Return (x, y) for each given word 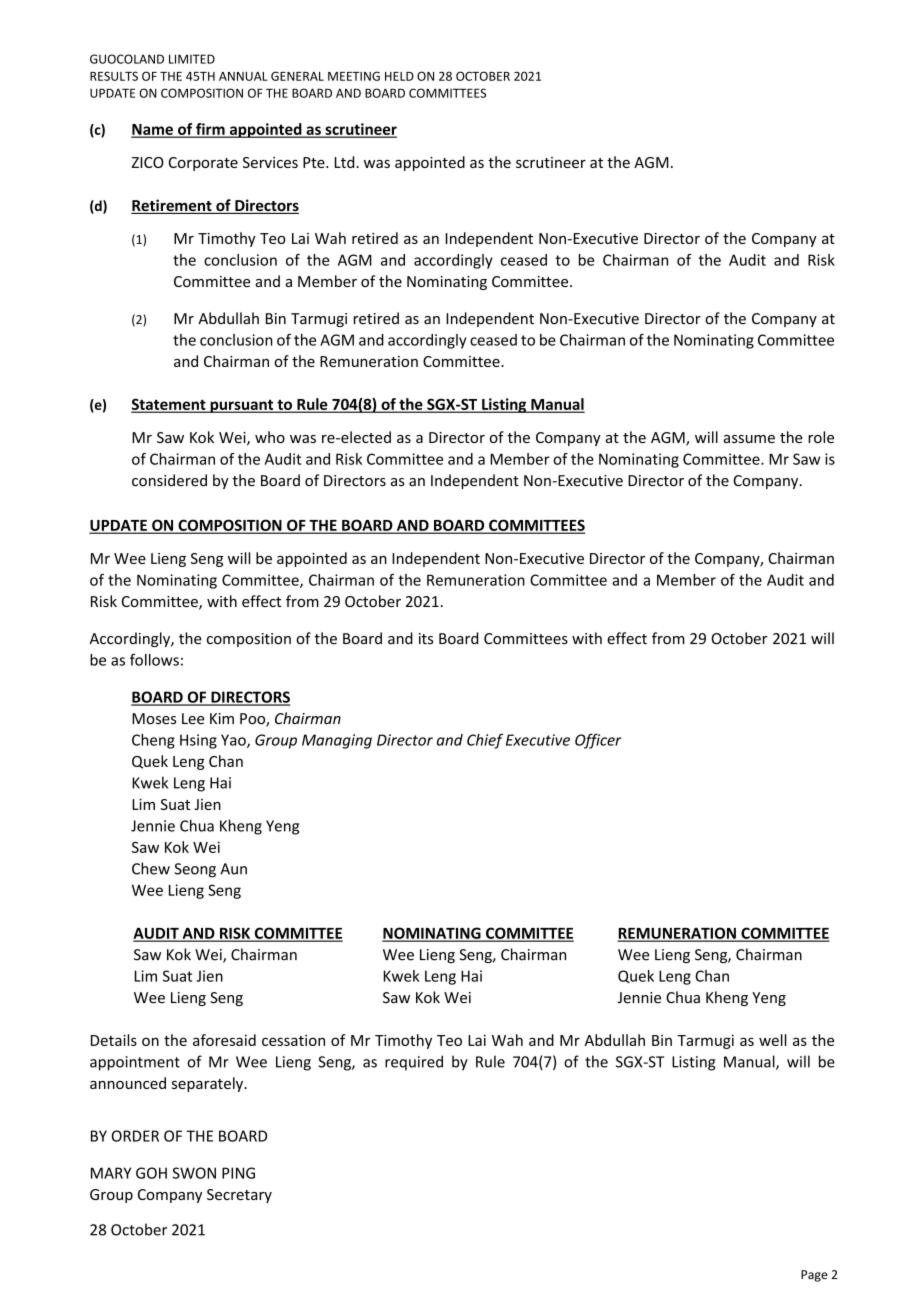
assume (749, 439)
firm (210, 130)
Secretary (239, 1196)
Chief (485, 741)
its (426, 639)
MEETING (354, 76)
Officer (598, 741)
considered (169, 480)
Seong (195, 870)
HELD (399, 76)
